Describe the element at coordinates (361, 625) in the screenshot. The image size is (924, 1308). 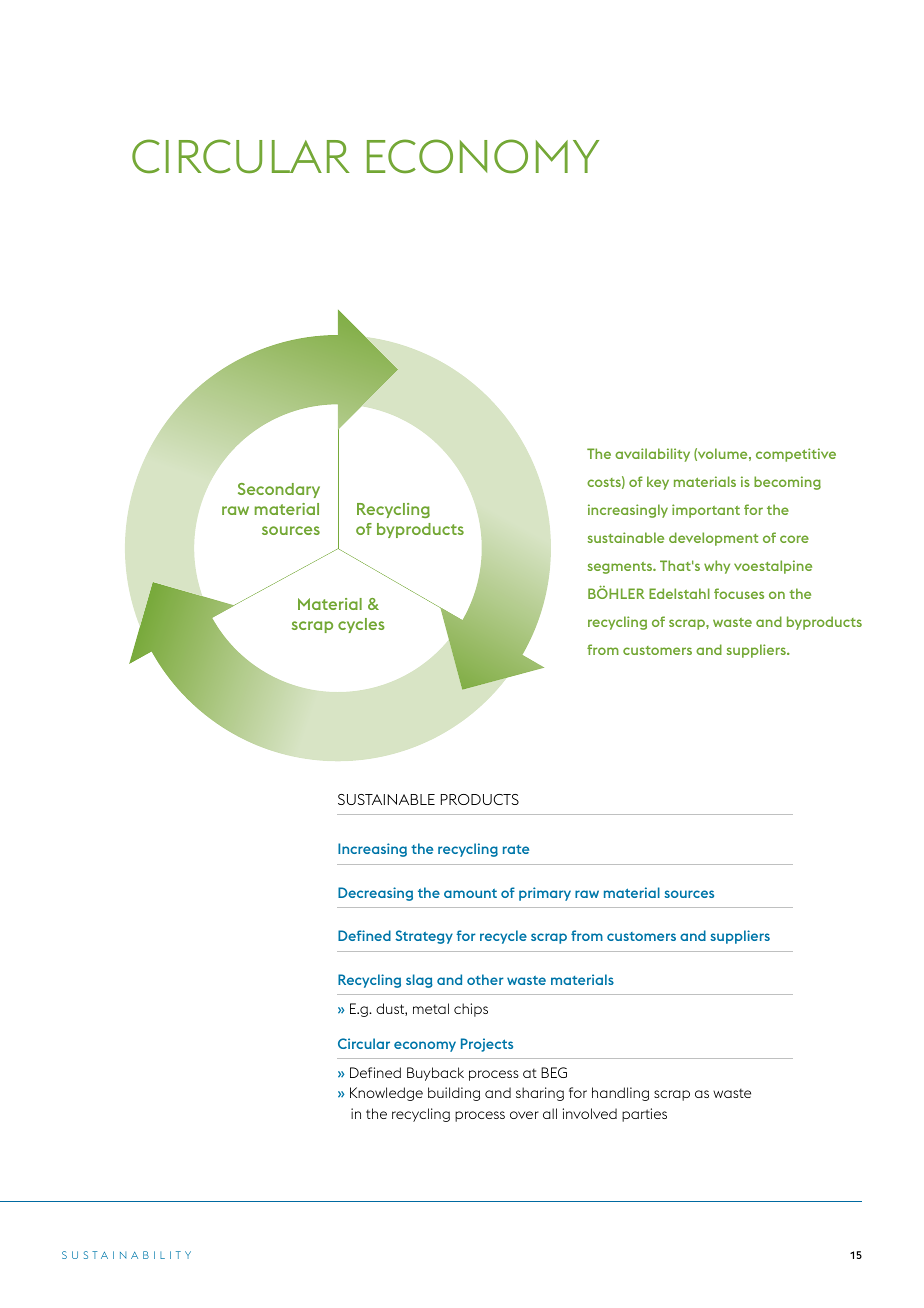
I see `cycles` at that location.
